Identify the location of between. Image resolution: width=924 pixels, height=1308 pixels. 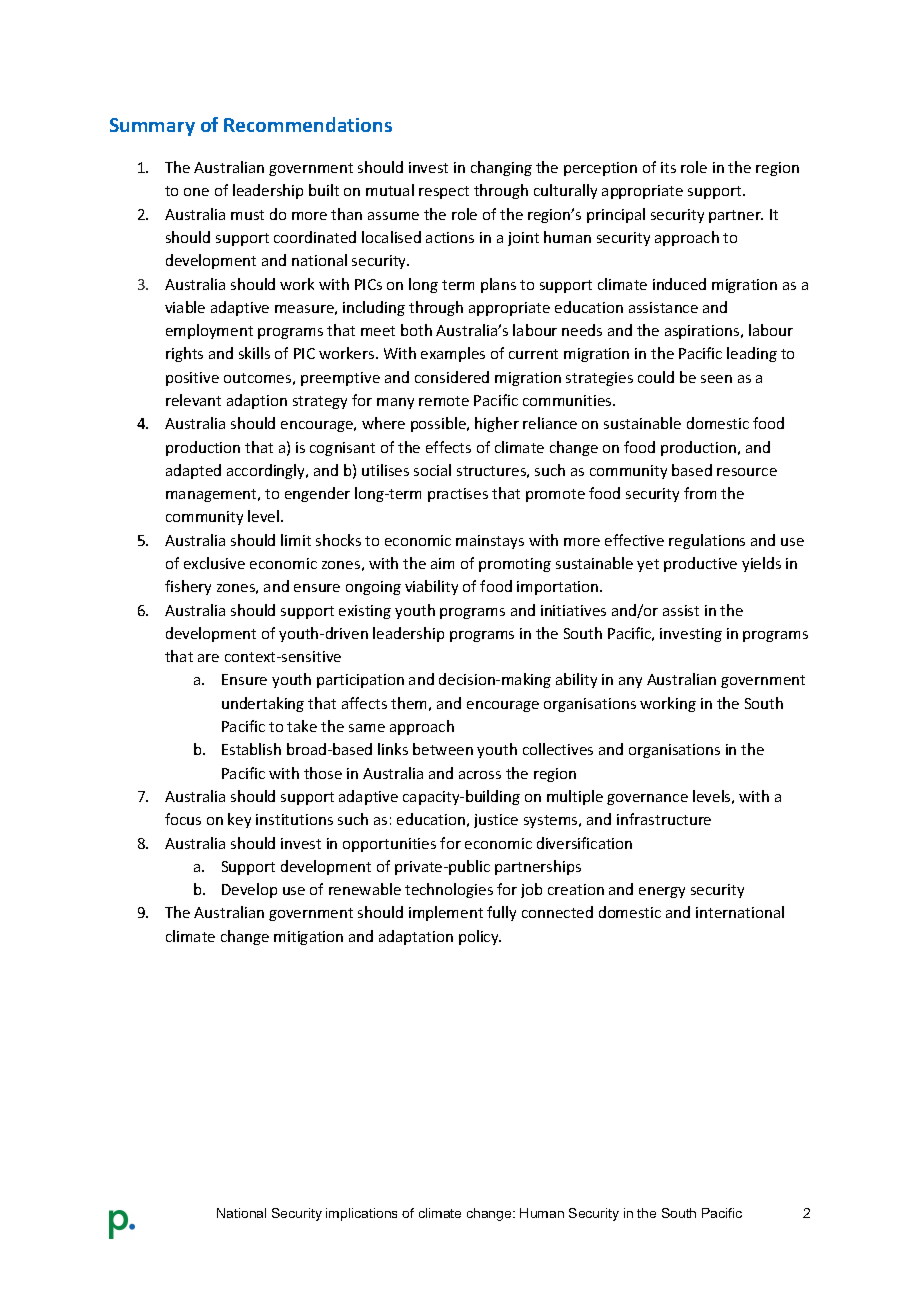
(443, 749).
